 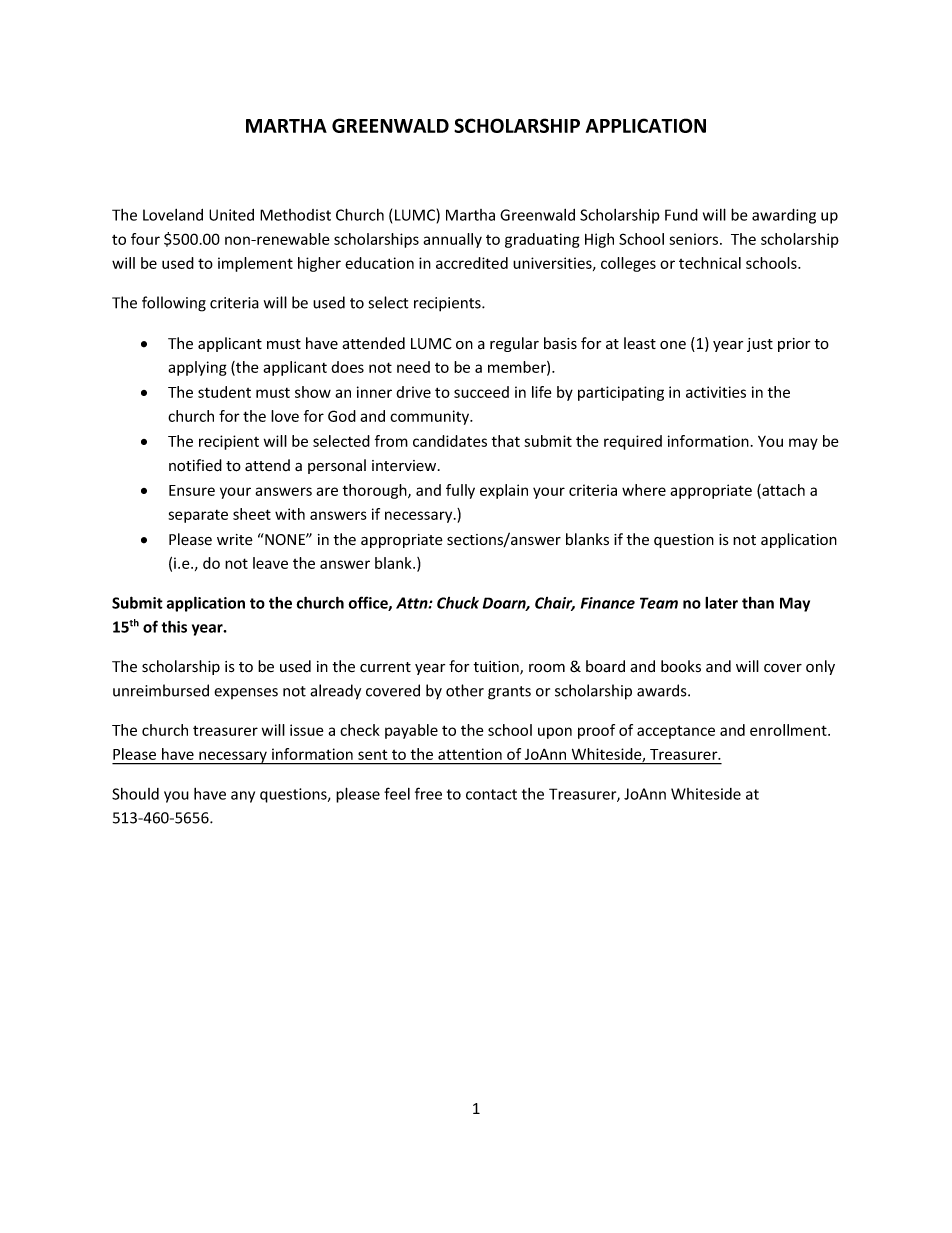 What do you see at coordinates (198, 516) in the screenshot?
I see `separate` at bounding box center [198, 516].
